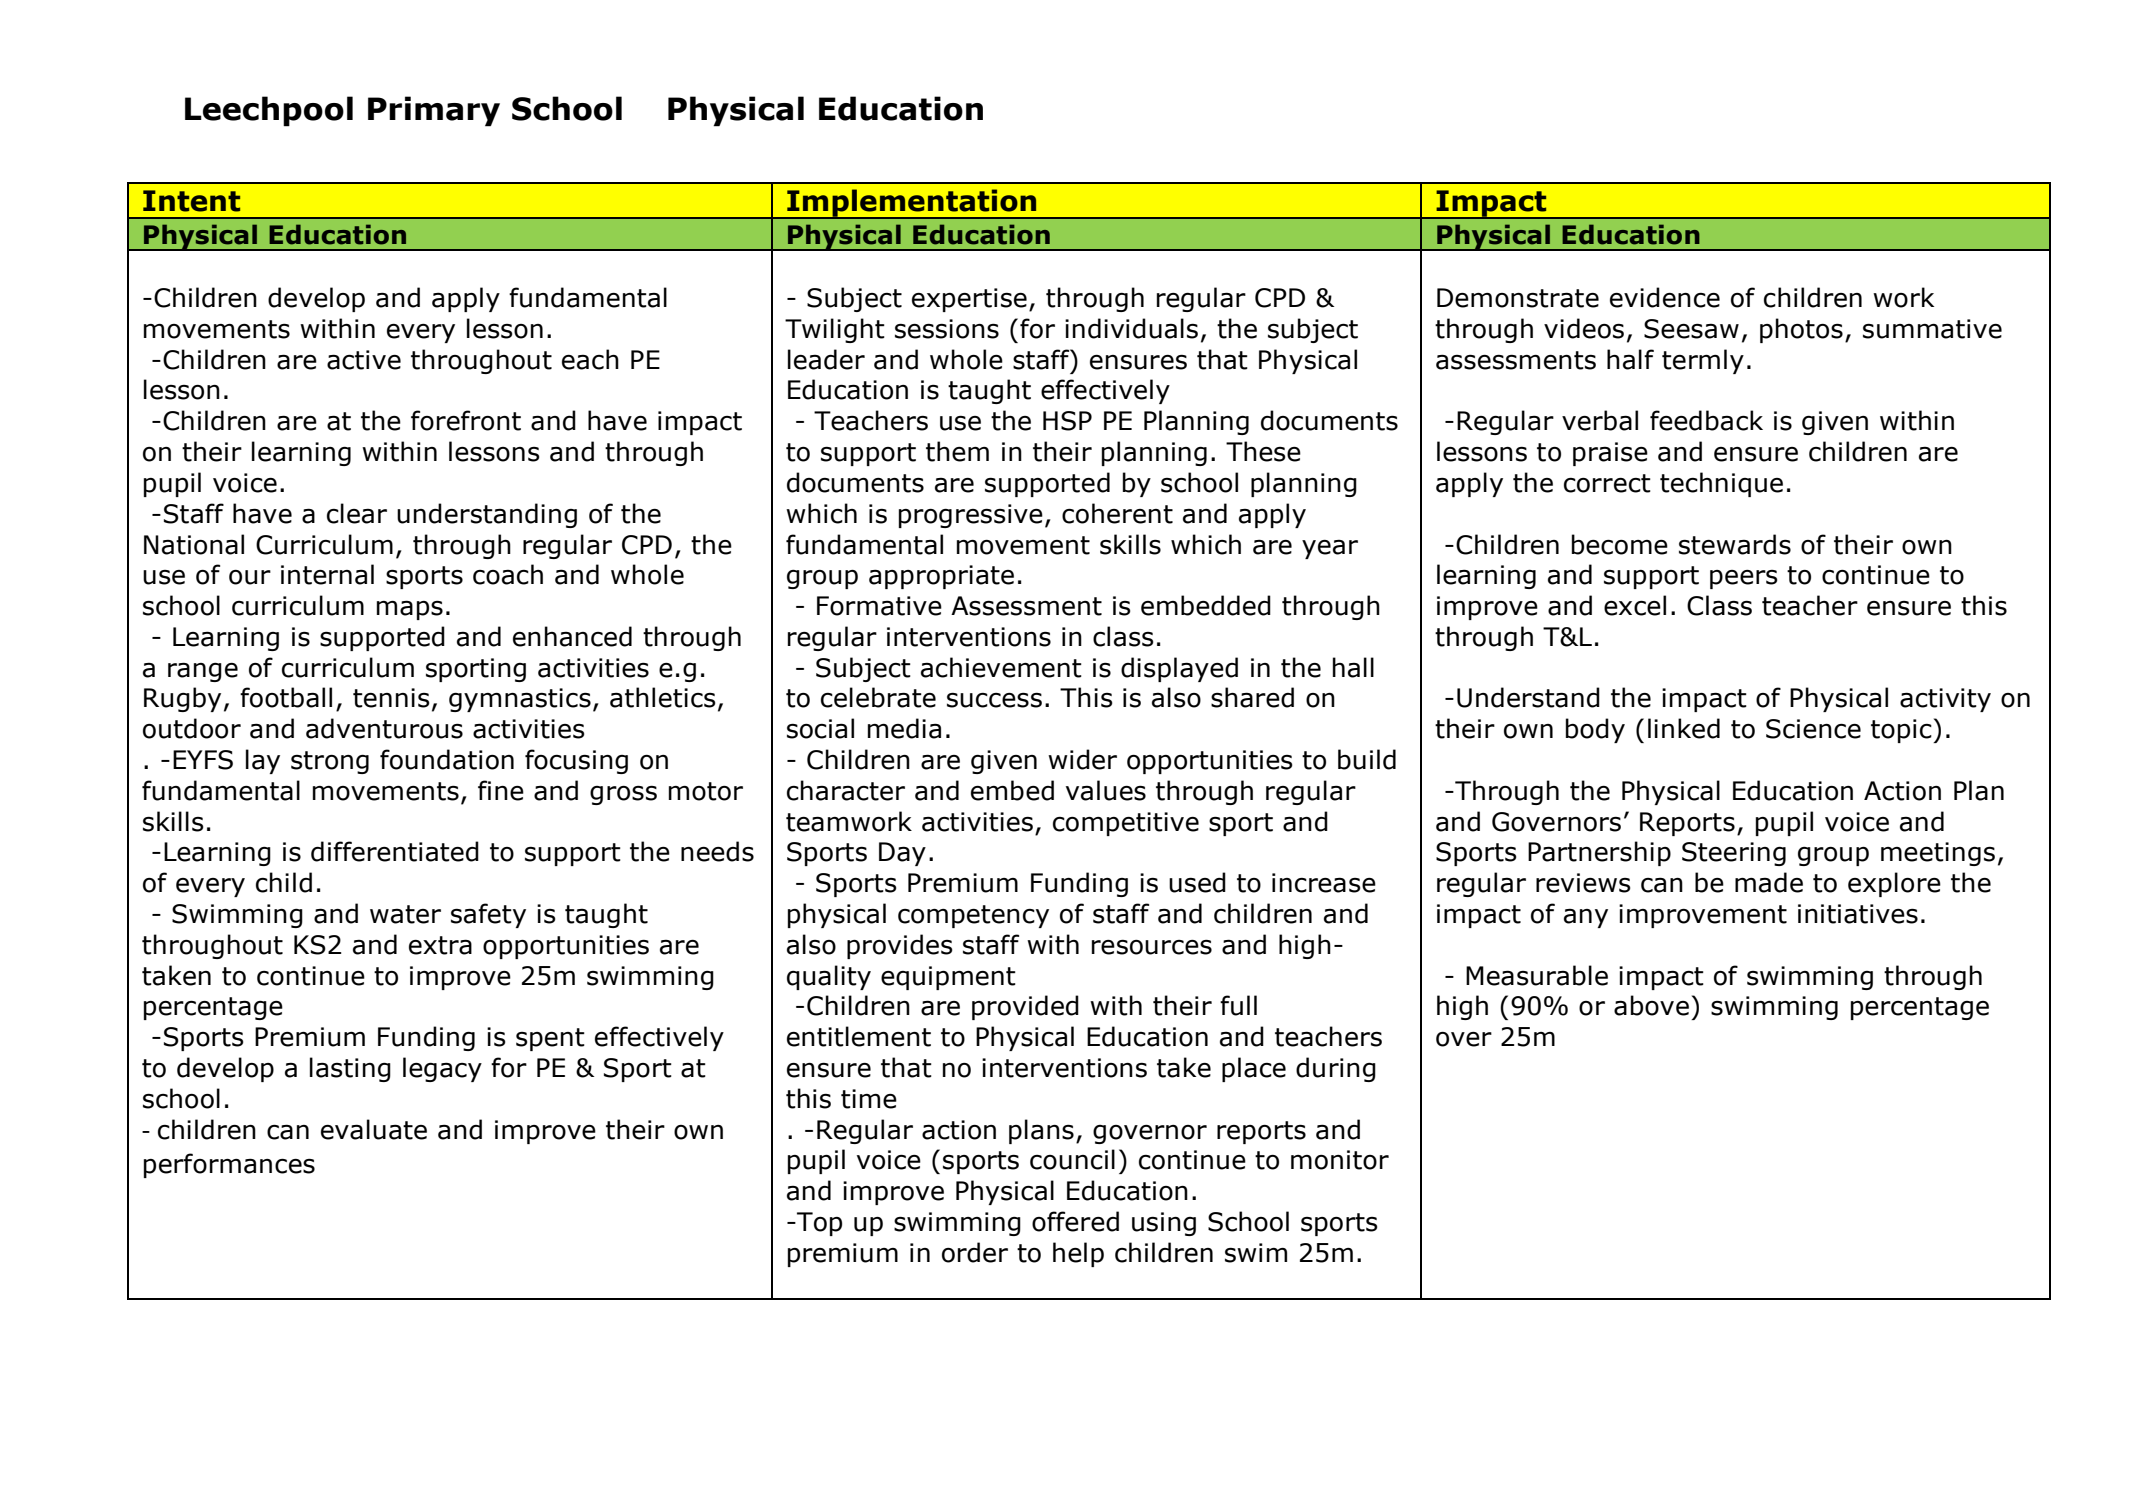  Describe the element at coordinates (1117, 513) in the page. I see `coherent` at that location.
